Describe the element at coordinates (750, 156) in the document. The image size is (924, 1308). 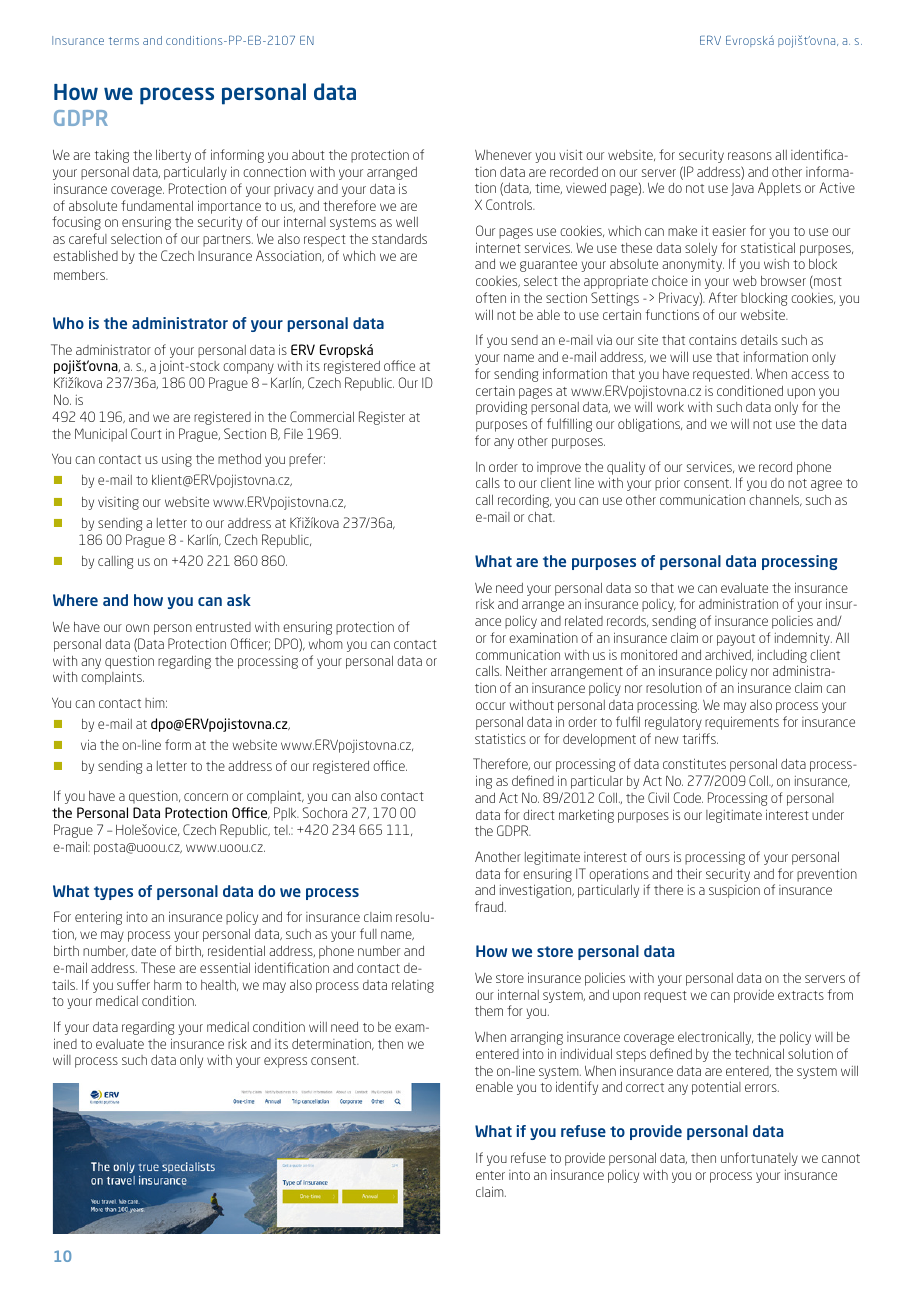
I see `reasons` at that location.
